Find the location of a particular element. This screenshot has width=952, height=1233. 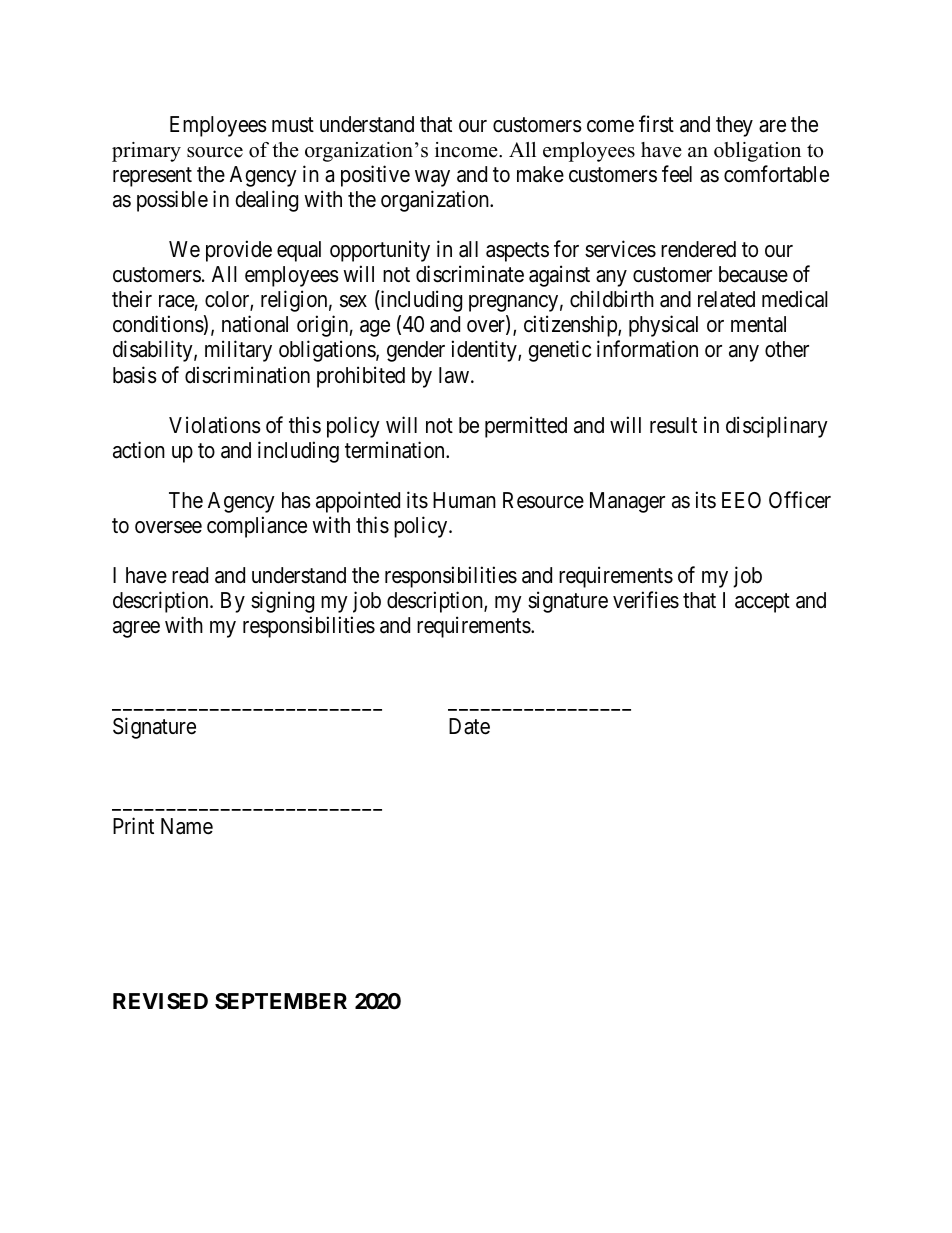

read is located at coordinates (190, 575).
